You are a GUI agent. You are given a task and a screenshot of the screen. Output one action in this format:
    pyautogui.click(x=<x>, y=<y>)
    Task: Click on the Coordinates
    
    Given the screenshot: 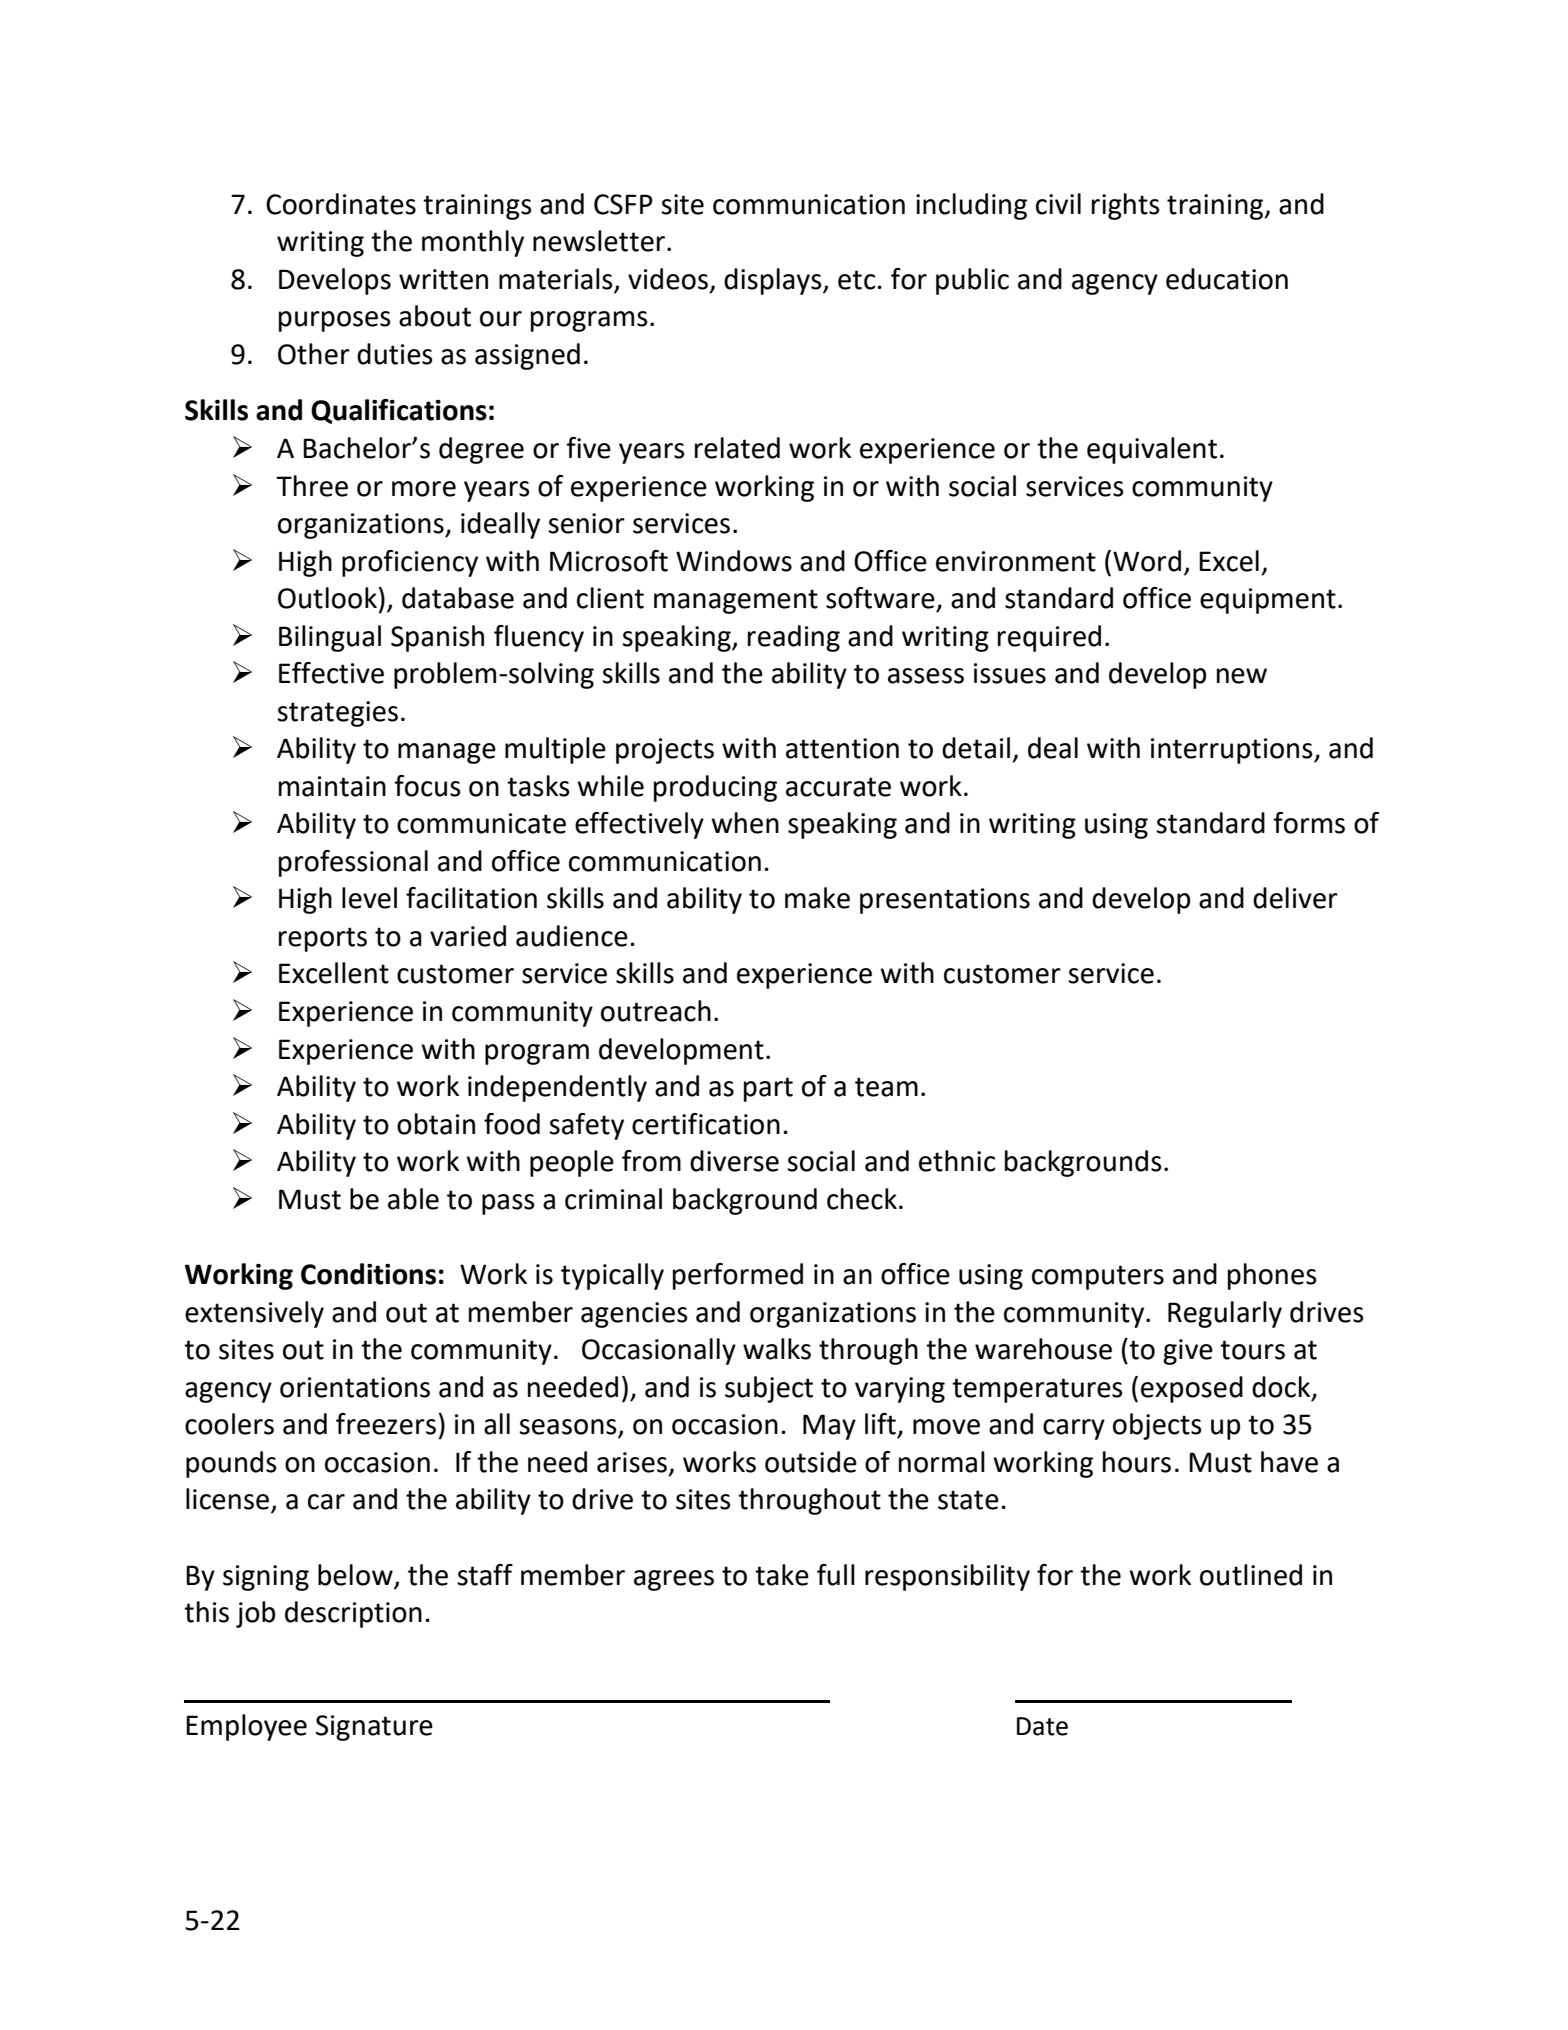 What is the action you would take?
    pyautogui.click(x=341, y=204)
